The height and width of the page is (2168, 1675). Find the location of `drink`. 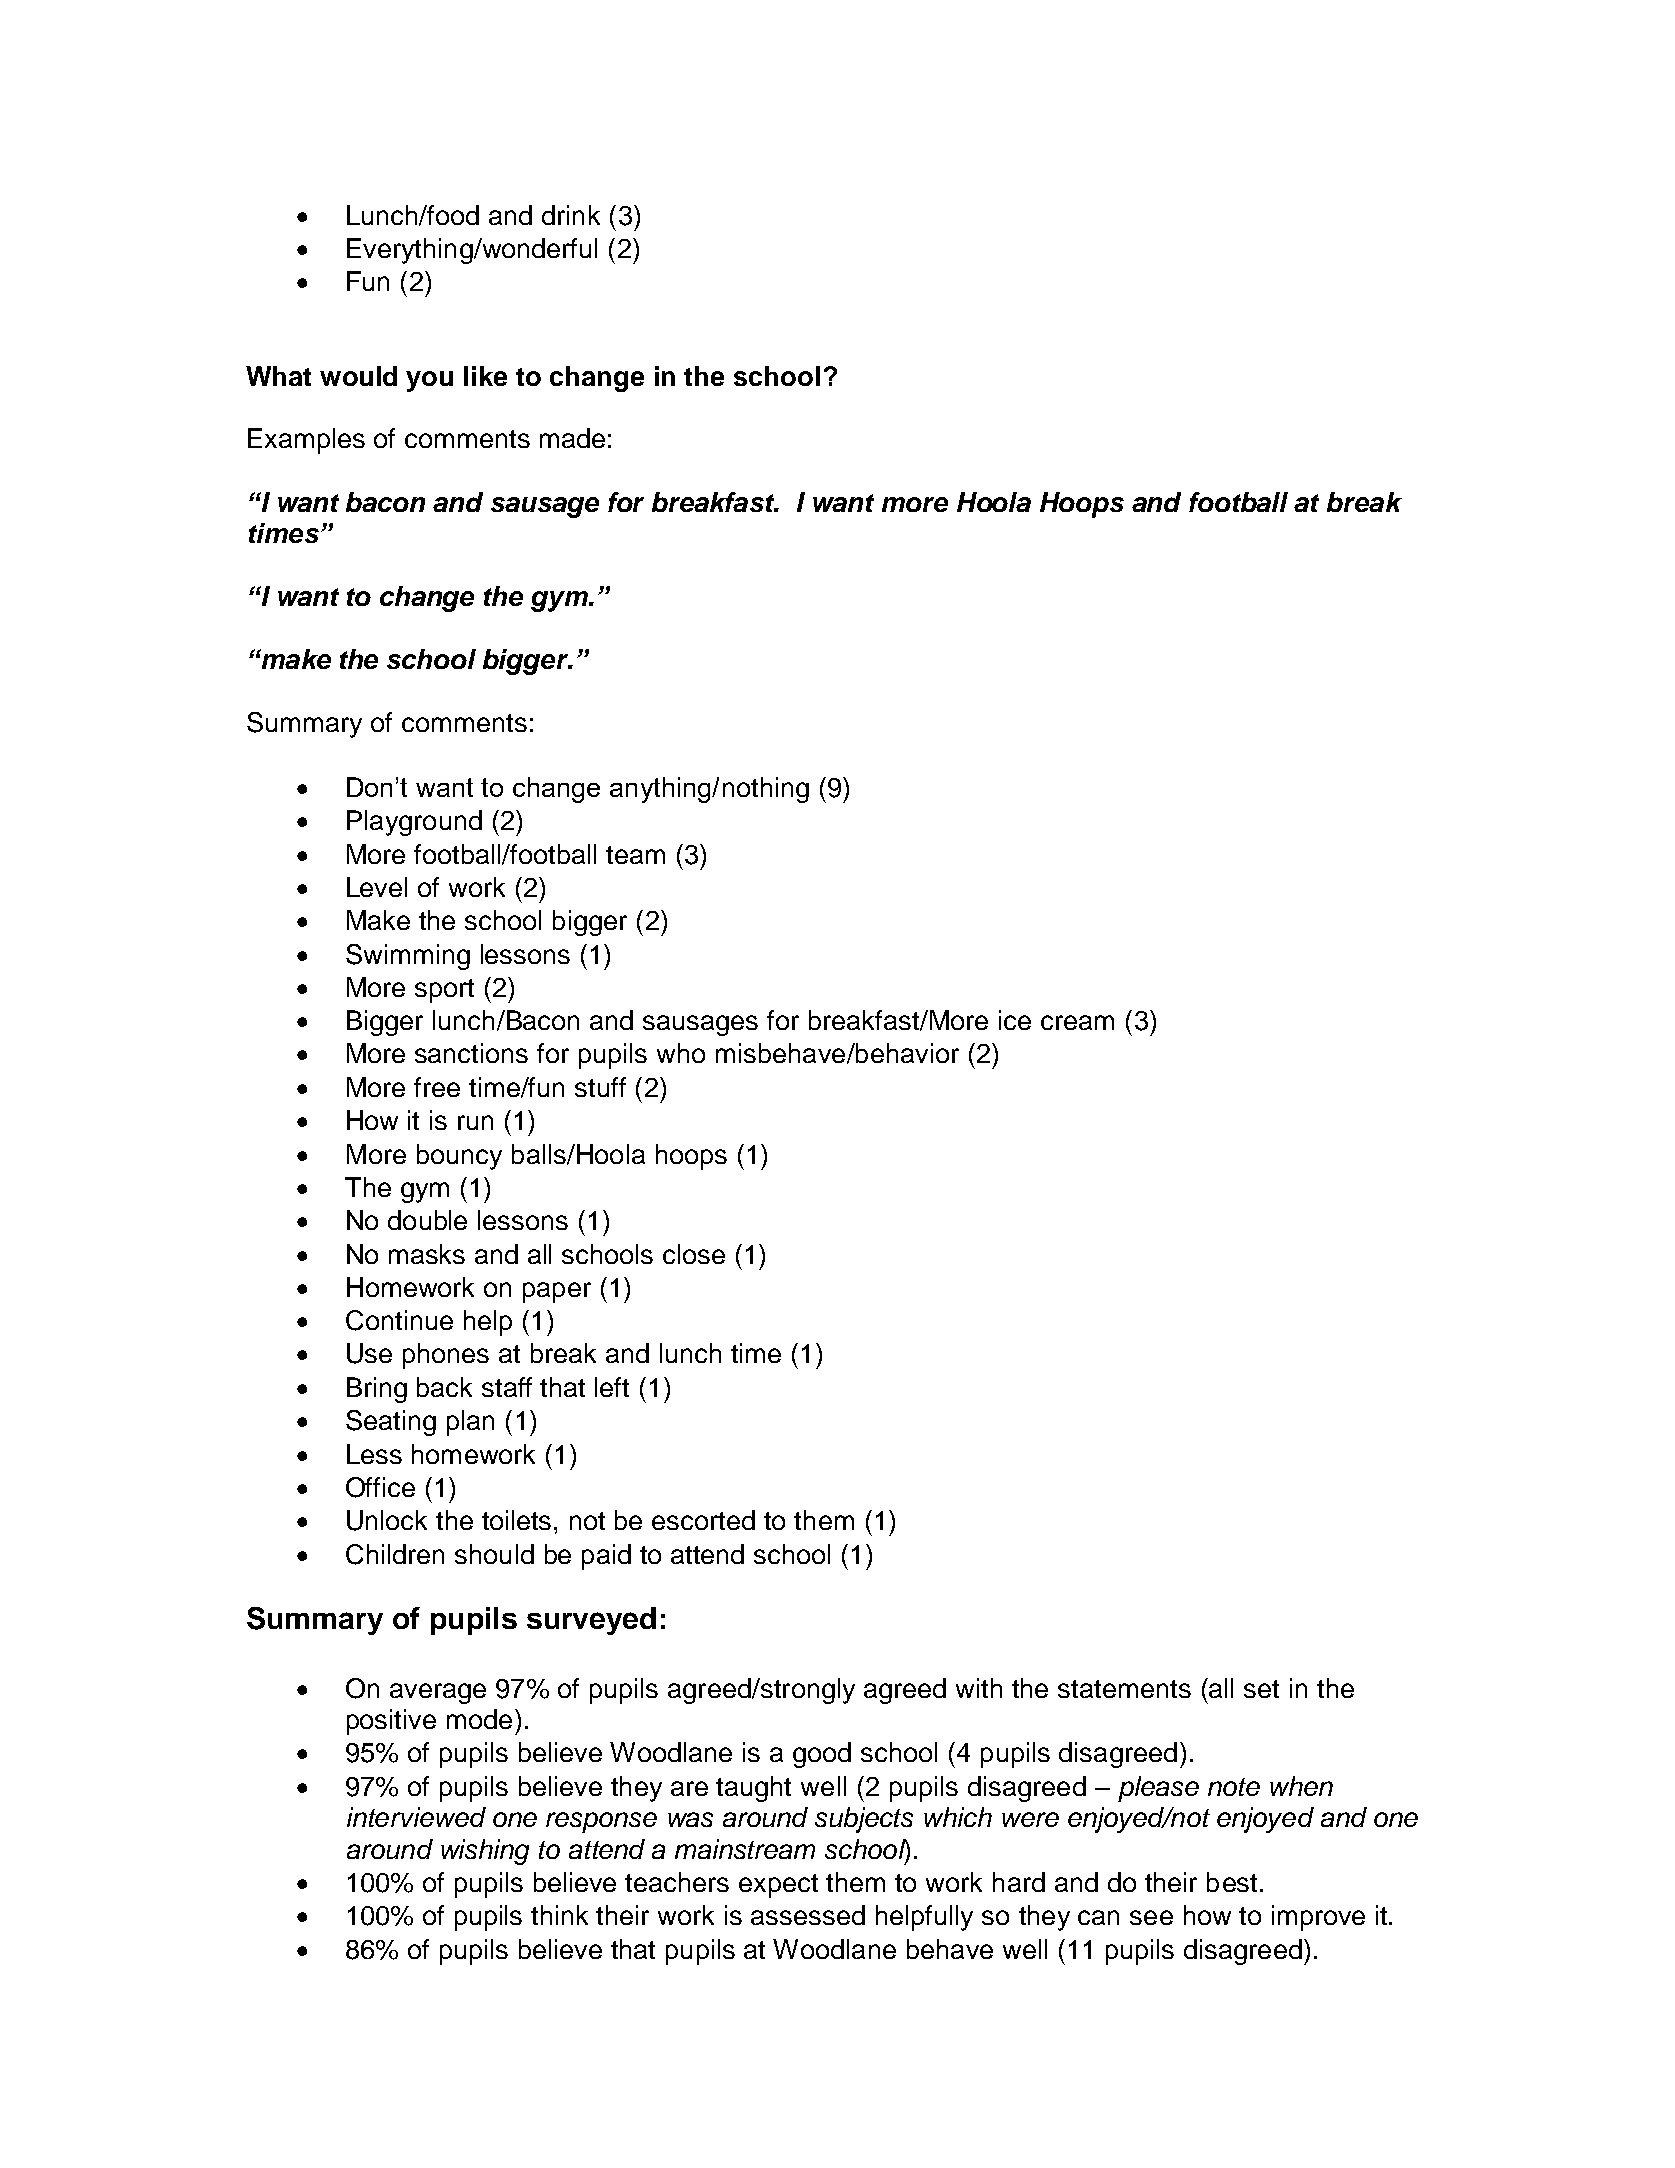

drink is located at coordinates (571, 215).
